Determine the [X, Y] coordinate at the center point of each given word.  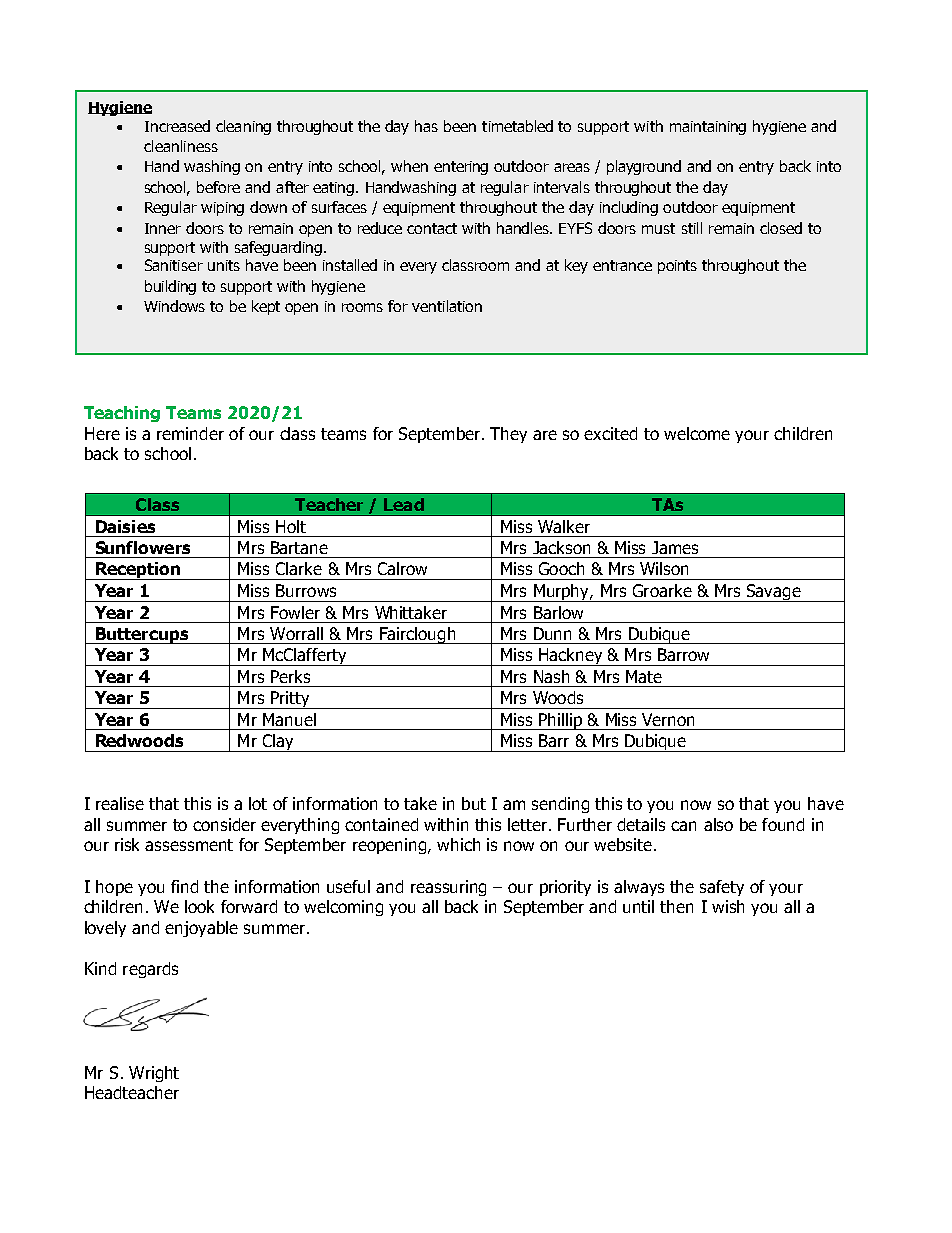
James [675, 547]
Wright [154, 1074]
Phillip [560, 721]
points [677, 267]
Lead [404, 504]
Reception [137, 571]
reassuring [448, 888]
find [184, 886]
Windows [174, 306]
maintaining [708, 128]
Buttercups [142, 635]
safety [722, 888]
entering [461, 168]
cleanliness [181, 146]
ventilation [447, 306]
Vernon [668, 719]
